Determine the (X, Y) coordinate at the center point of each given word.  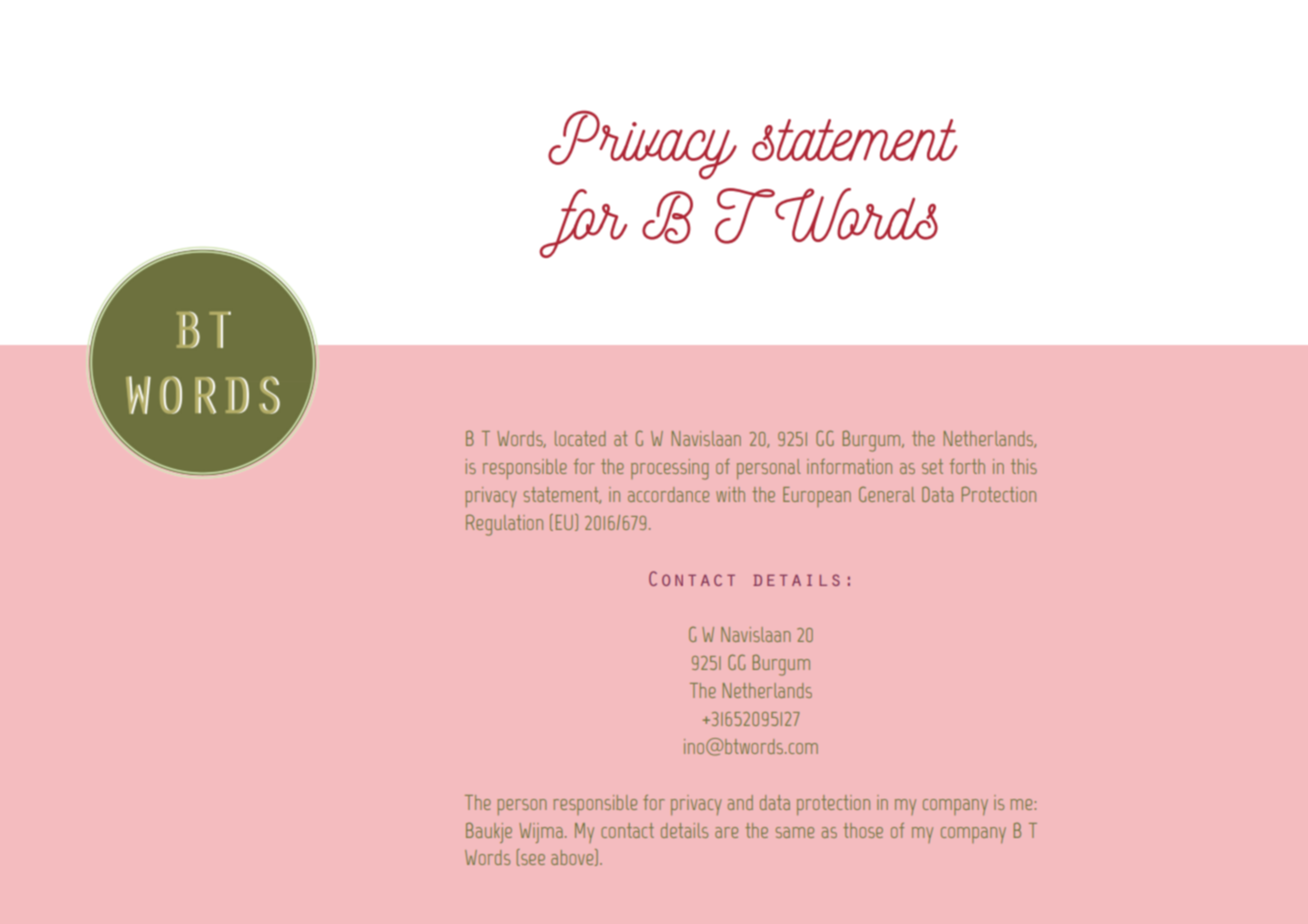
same (795, 832)
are (726, 832)
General (887, 494)
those (863, 830)
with (730, 494)
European (817, 497)
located (580, 438)
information (849, 466)
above (573, 857)
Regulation (504, 525)
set (932, 466)
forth (967, 466)
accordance (668, 494)
